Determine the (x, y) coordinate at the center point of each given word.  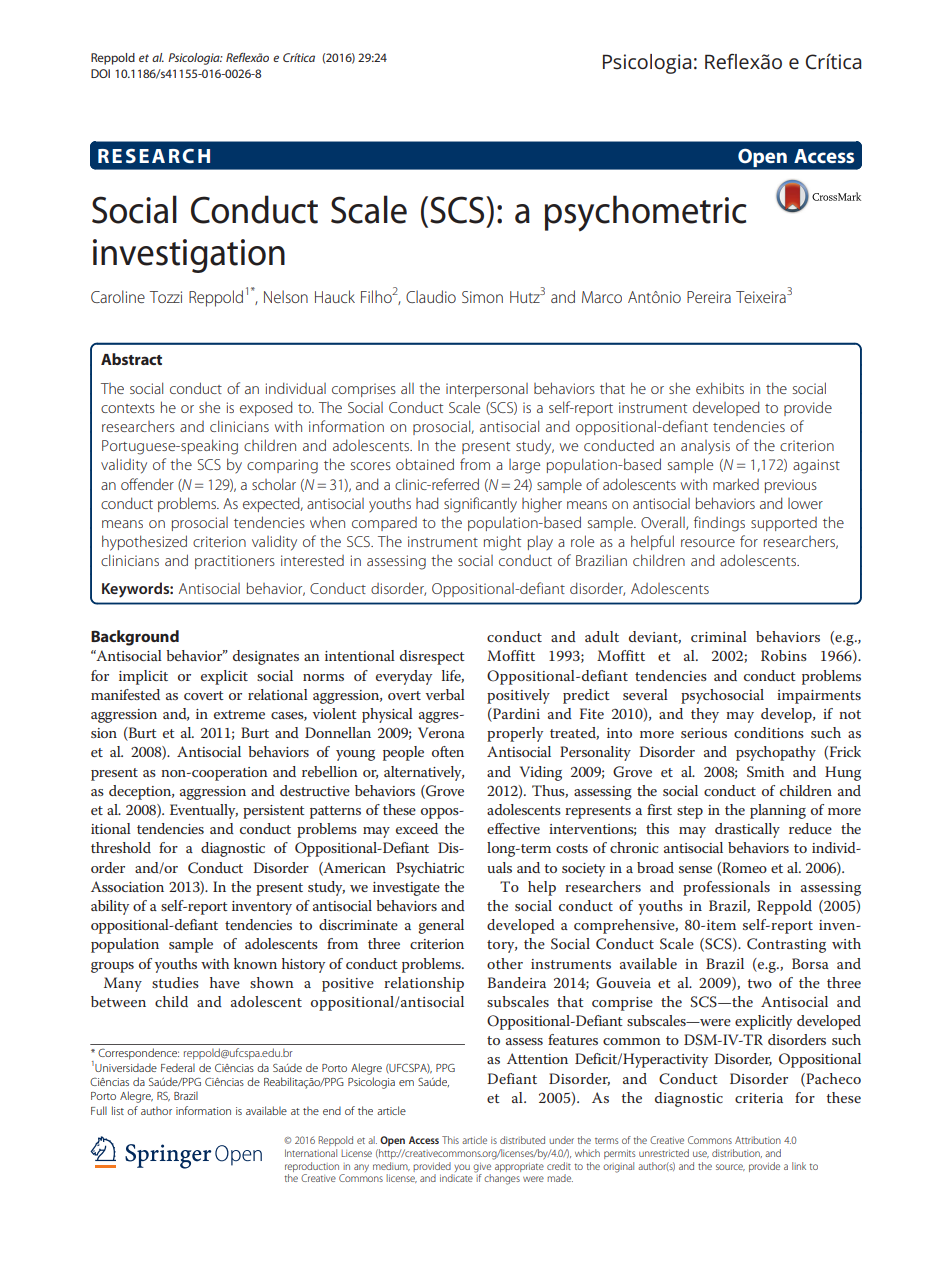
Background (135, 638)
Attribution (758, 1140)
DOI (100, 73)
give (482, 1168)
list (118, 1110)
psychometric (646, 213)
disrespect (432, 657)
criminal (719, 636)
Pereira (709, 297)
